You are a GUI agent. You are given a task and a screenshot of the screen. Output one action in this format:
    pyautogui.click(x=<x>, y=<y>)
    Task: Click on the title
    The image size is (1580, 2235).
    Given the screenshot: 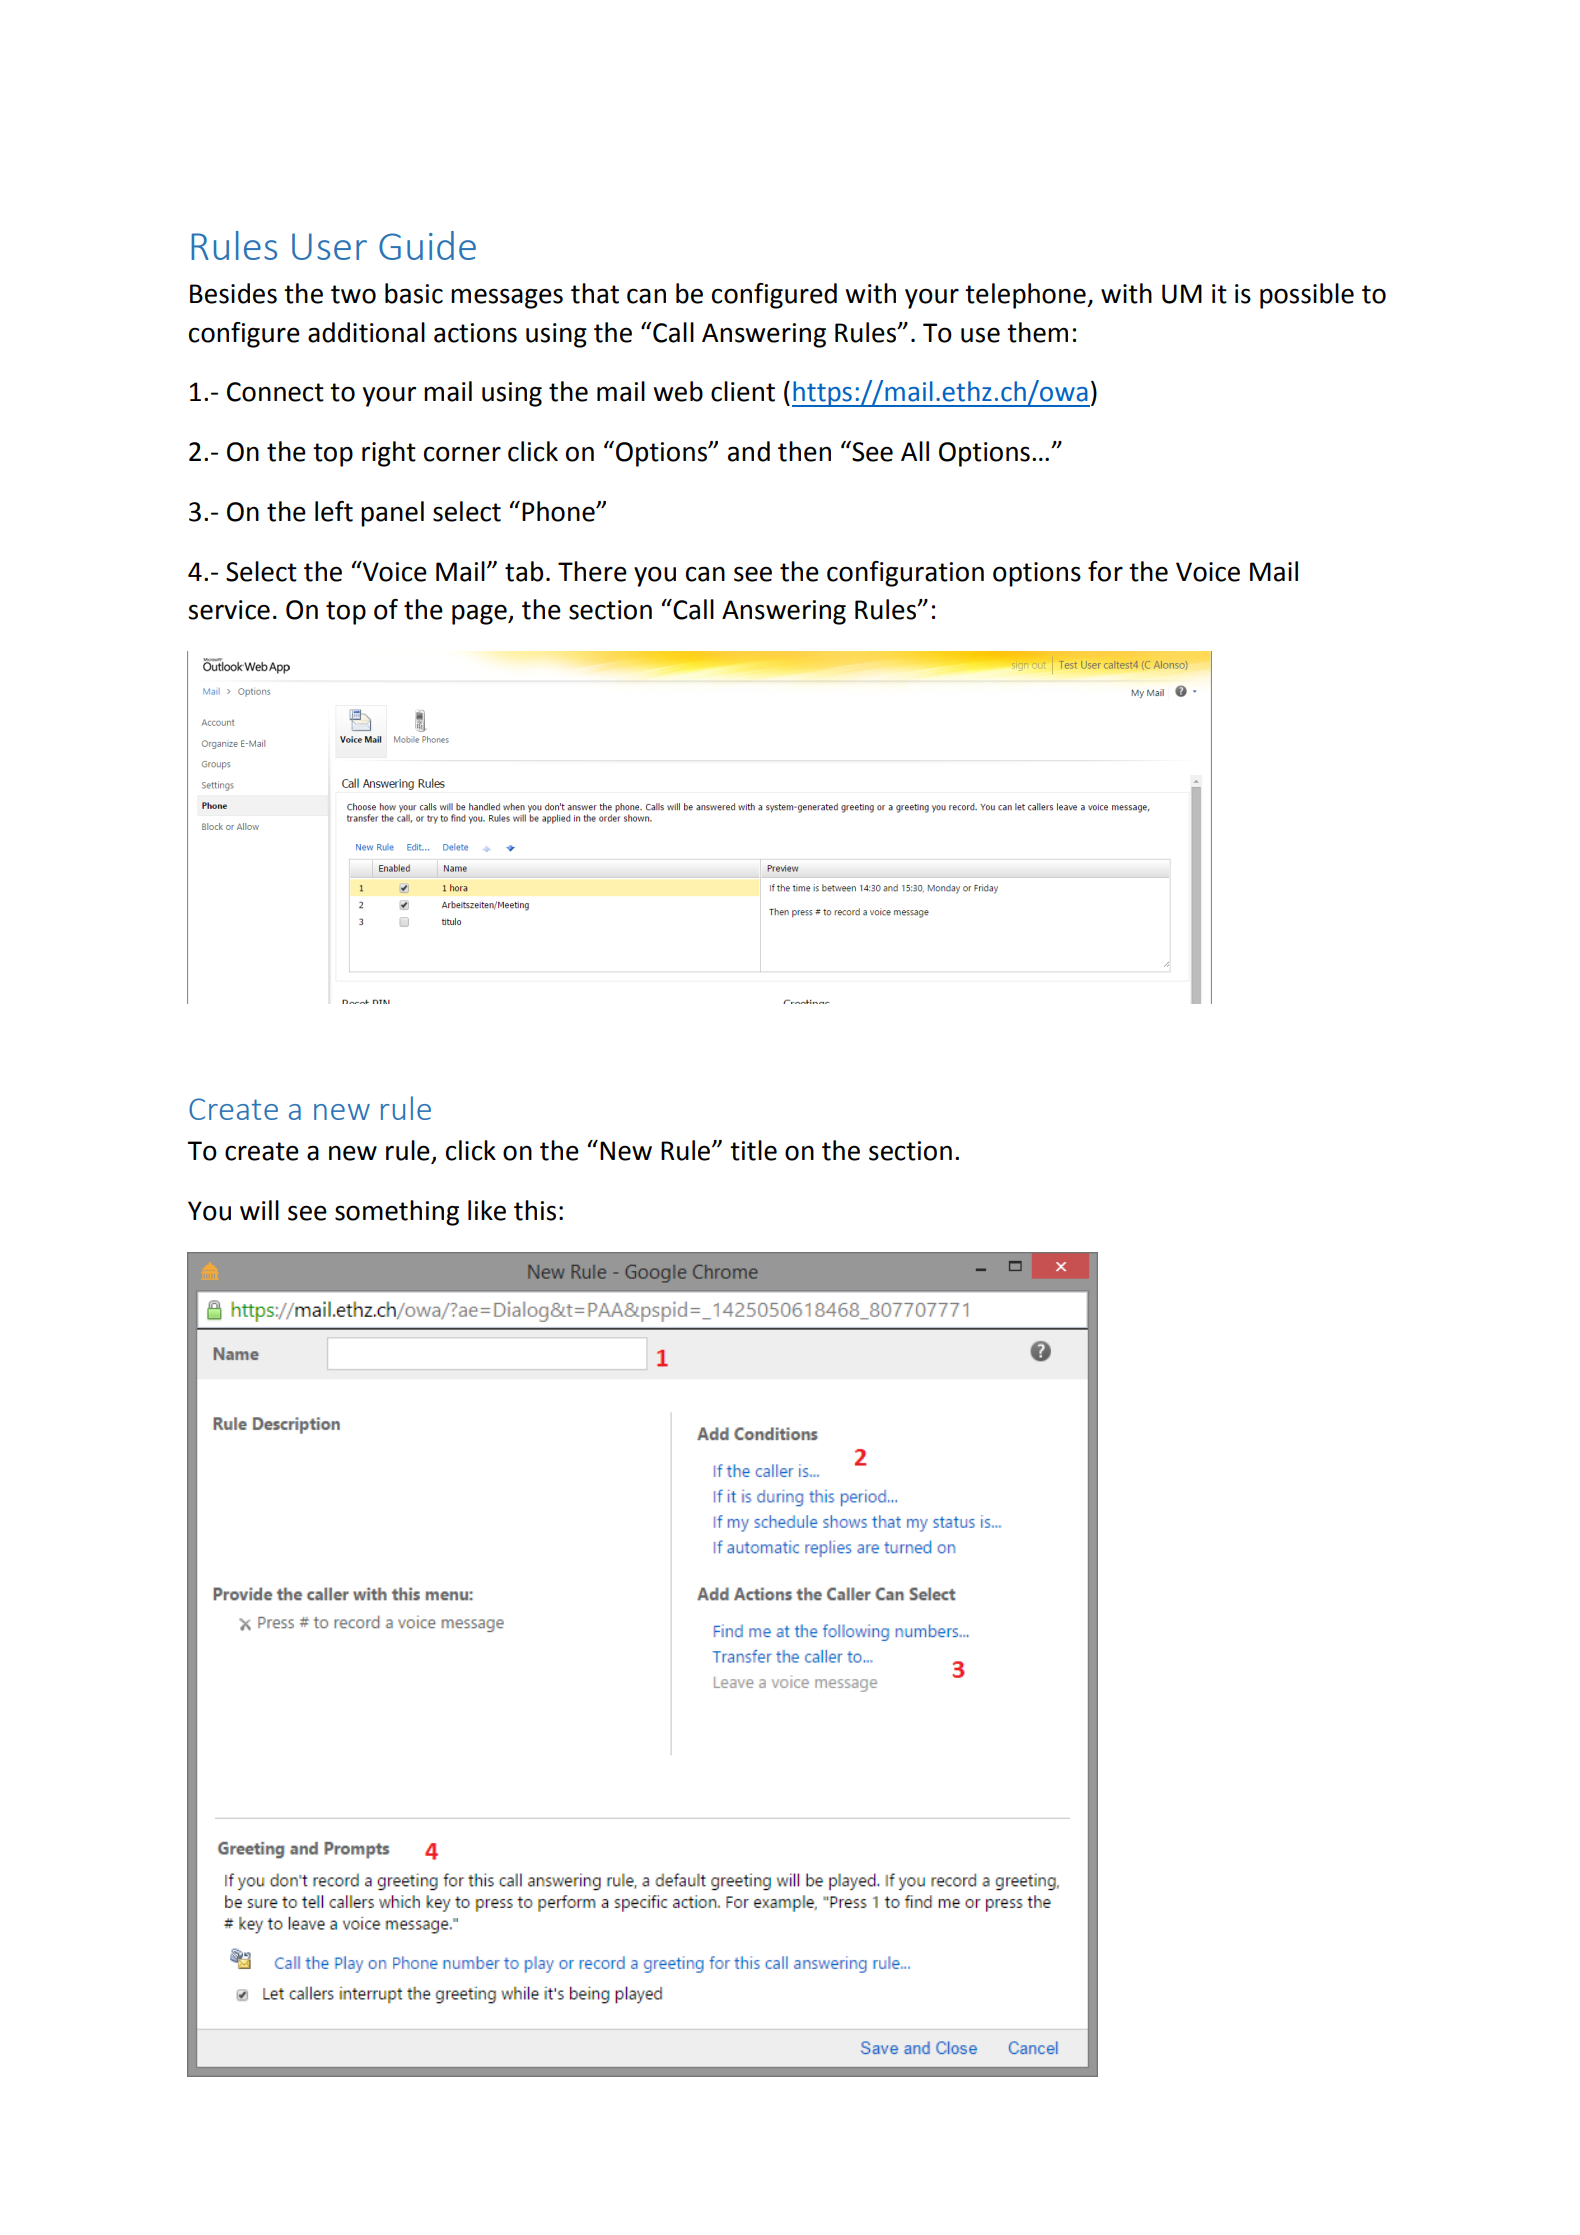 What is the action you would take?
    pyautogui.click(x=753, y=1150)
